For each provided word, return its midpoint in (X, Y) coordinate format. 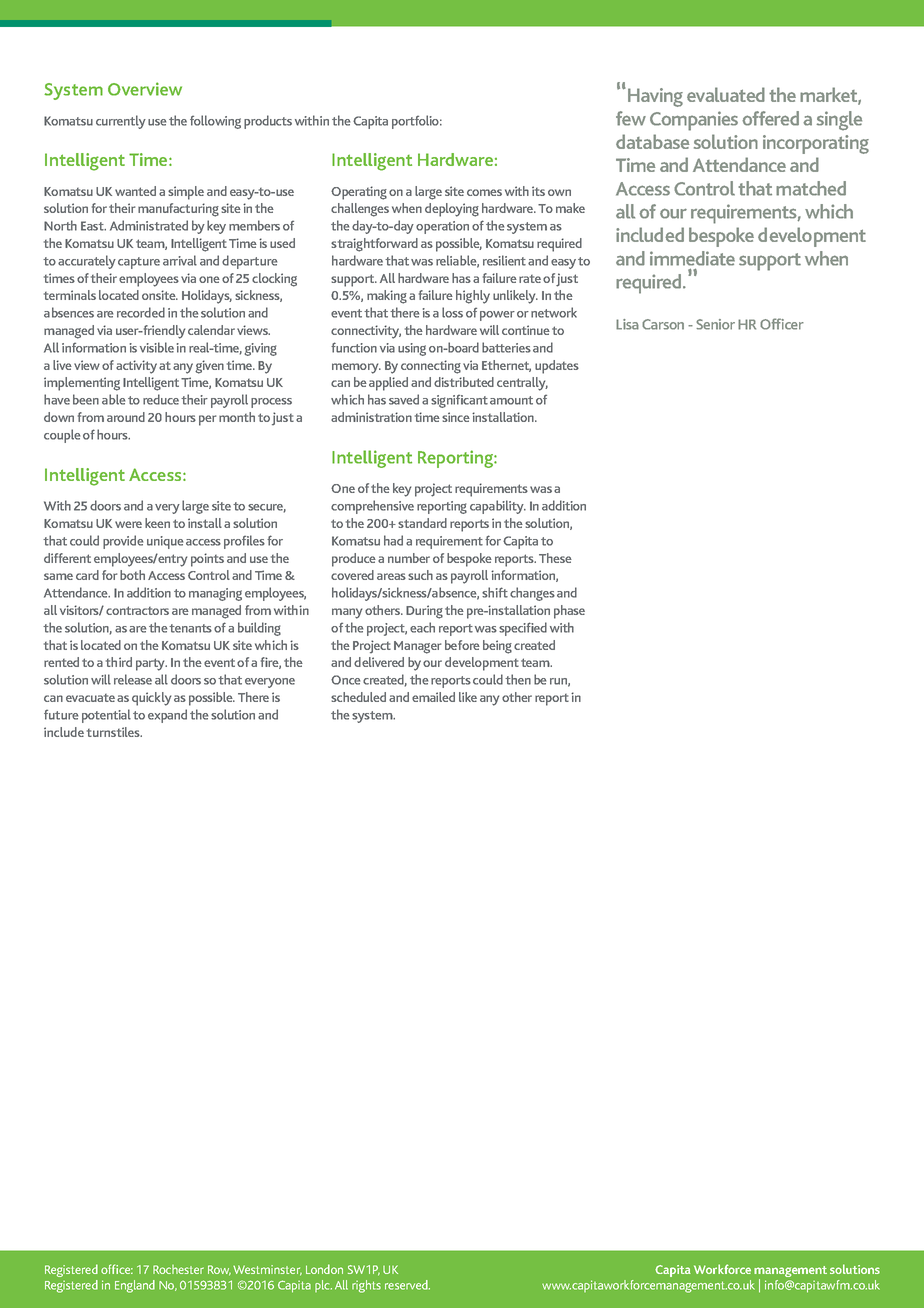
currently (121, 122)
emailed (433, 697)
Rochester (178, 1269)
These (555, 558)
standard (422, 523)
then (518, 679)
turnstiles (114, 732)
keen (157, 523)
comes (484, 192)
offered (770, 118)
